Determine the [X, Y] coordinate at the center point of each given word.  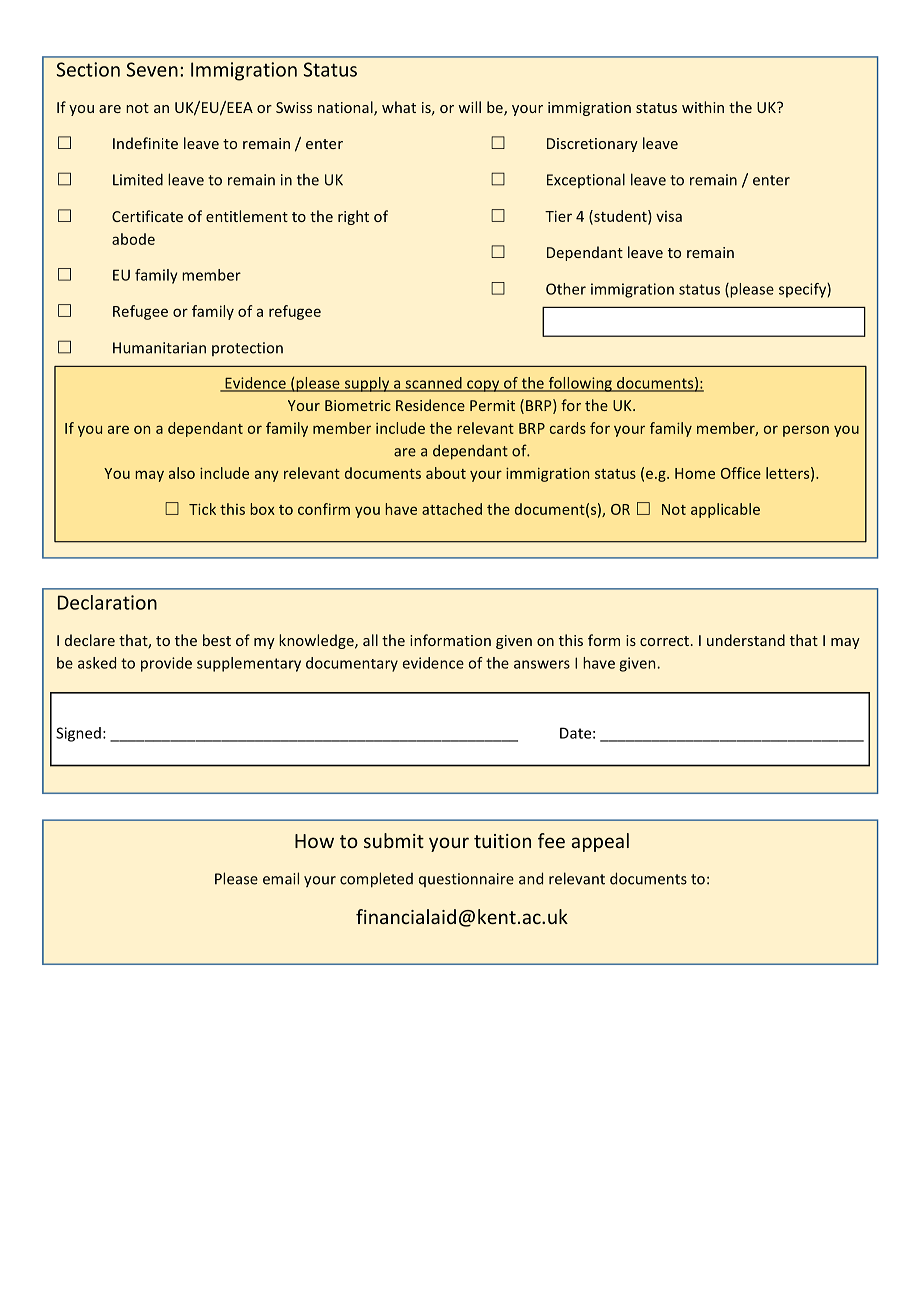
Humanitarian [159, 348]
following [580, 384]
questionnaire [466, 880]
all [370, 640]
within [703, 107]
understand [746, 640]
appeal [600, 842]
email [281, 878]
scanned [433, 384]
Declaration [107, 602]
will [469, 107]
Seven [152, 69]
